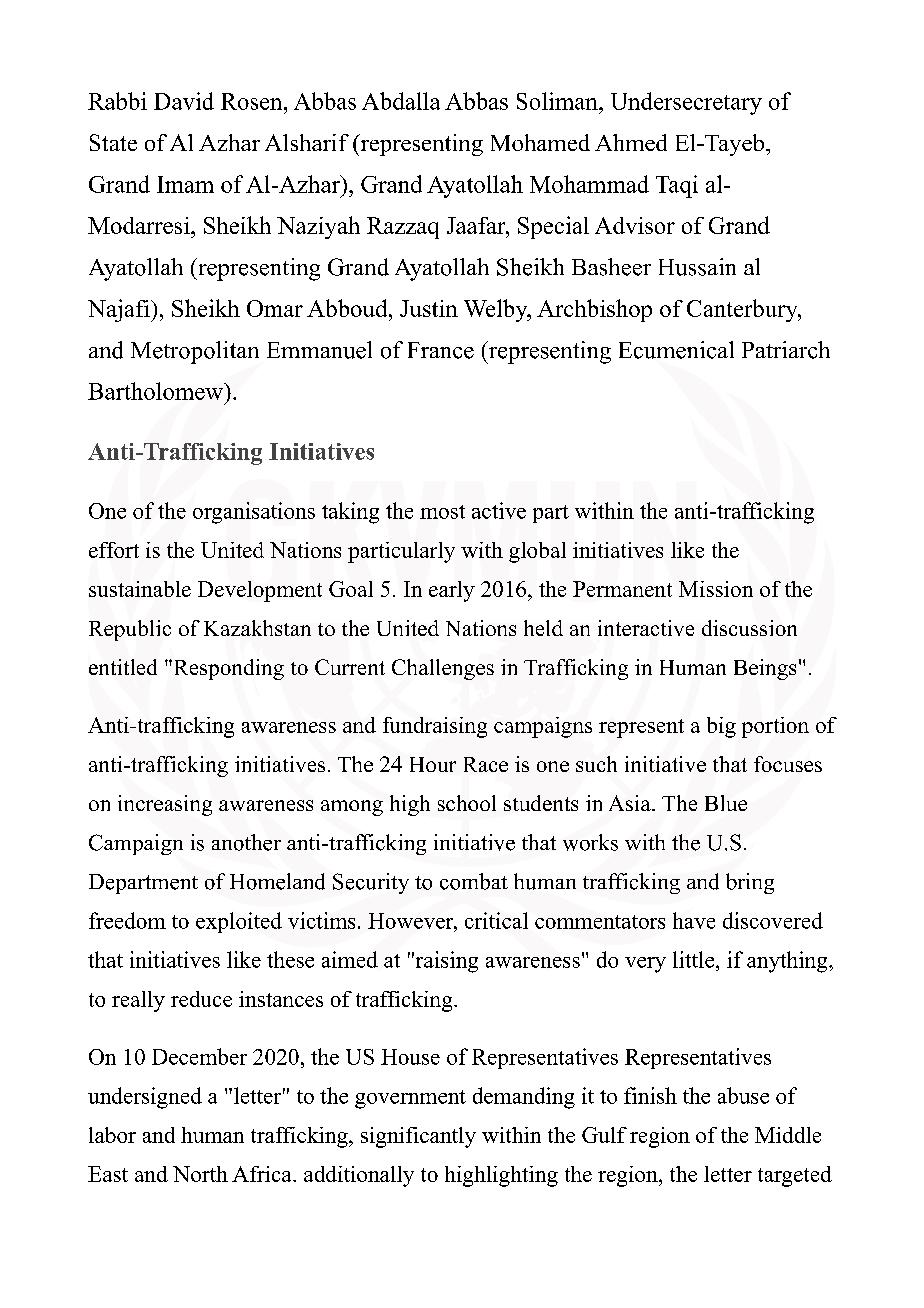  Describe the element at coordinates (442, 512) in the document. I see `most` at that location.
